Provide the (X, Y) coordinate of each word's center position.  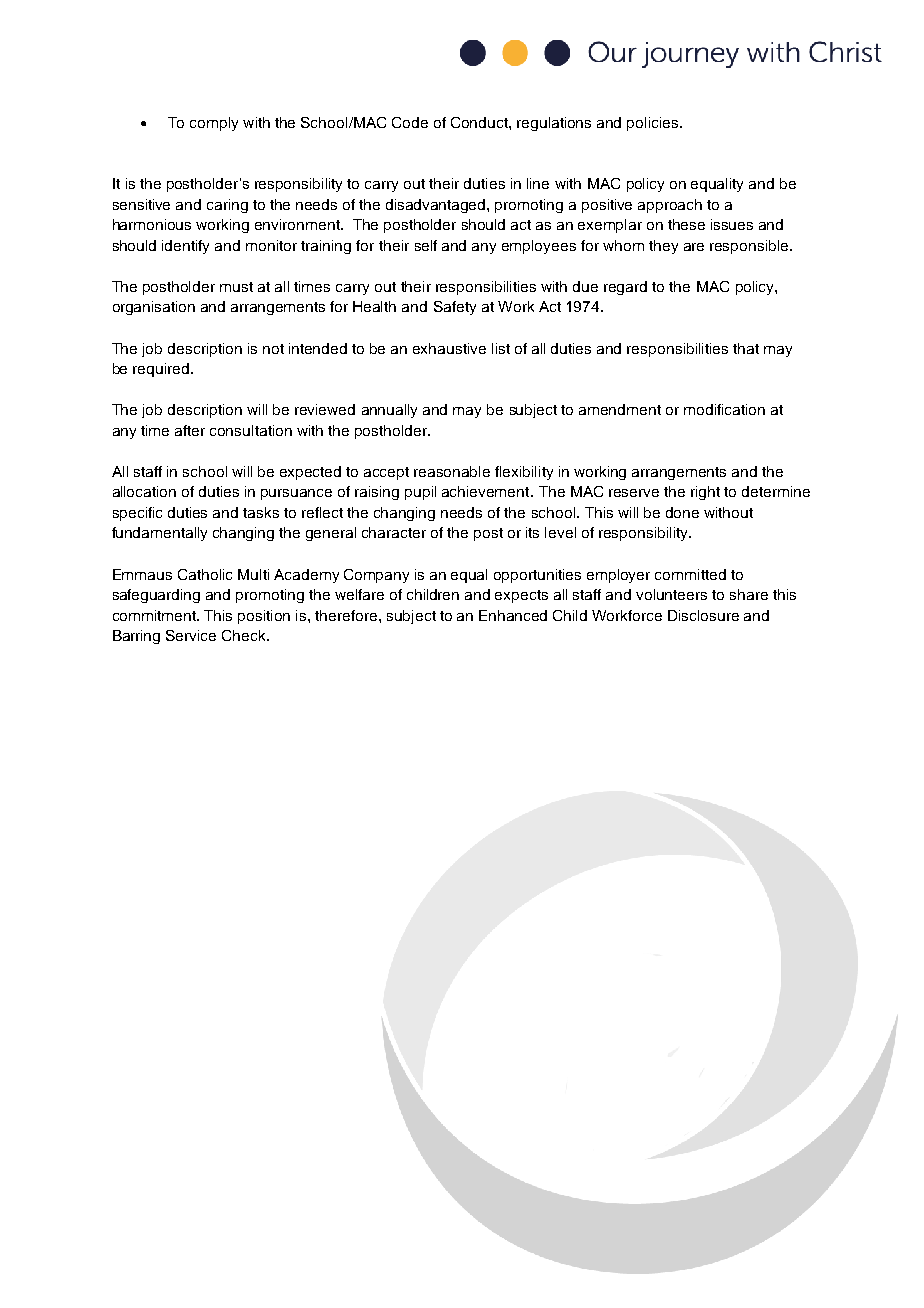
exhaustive (449, 348)
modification (724, 409)
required (162, 370)
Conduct (480, 122)
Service (191, 635)
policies (654, 124)
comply (214, 124)
